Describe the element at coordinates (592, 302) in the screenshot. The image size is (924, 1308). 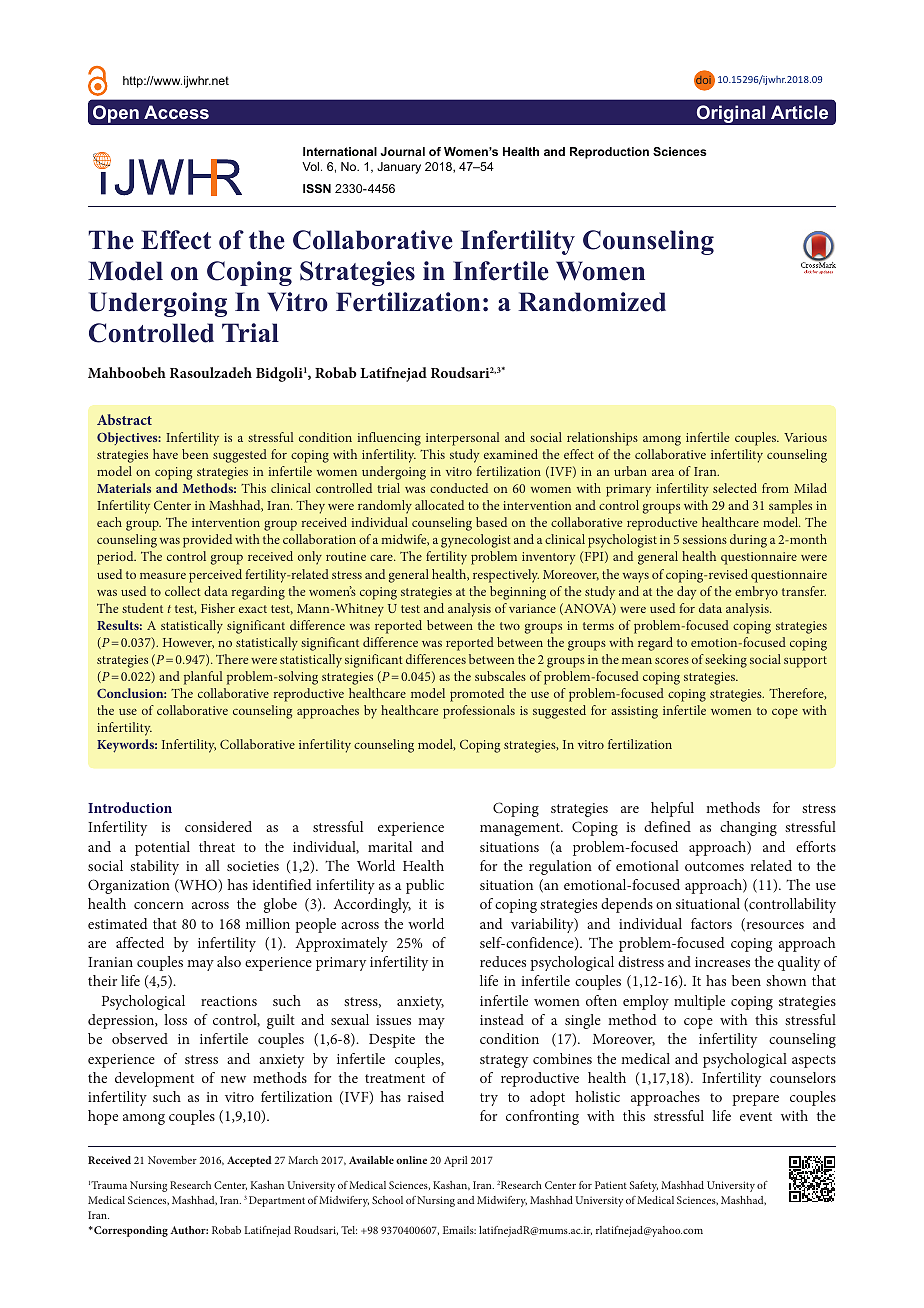
I see `Randomized` at that location.
